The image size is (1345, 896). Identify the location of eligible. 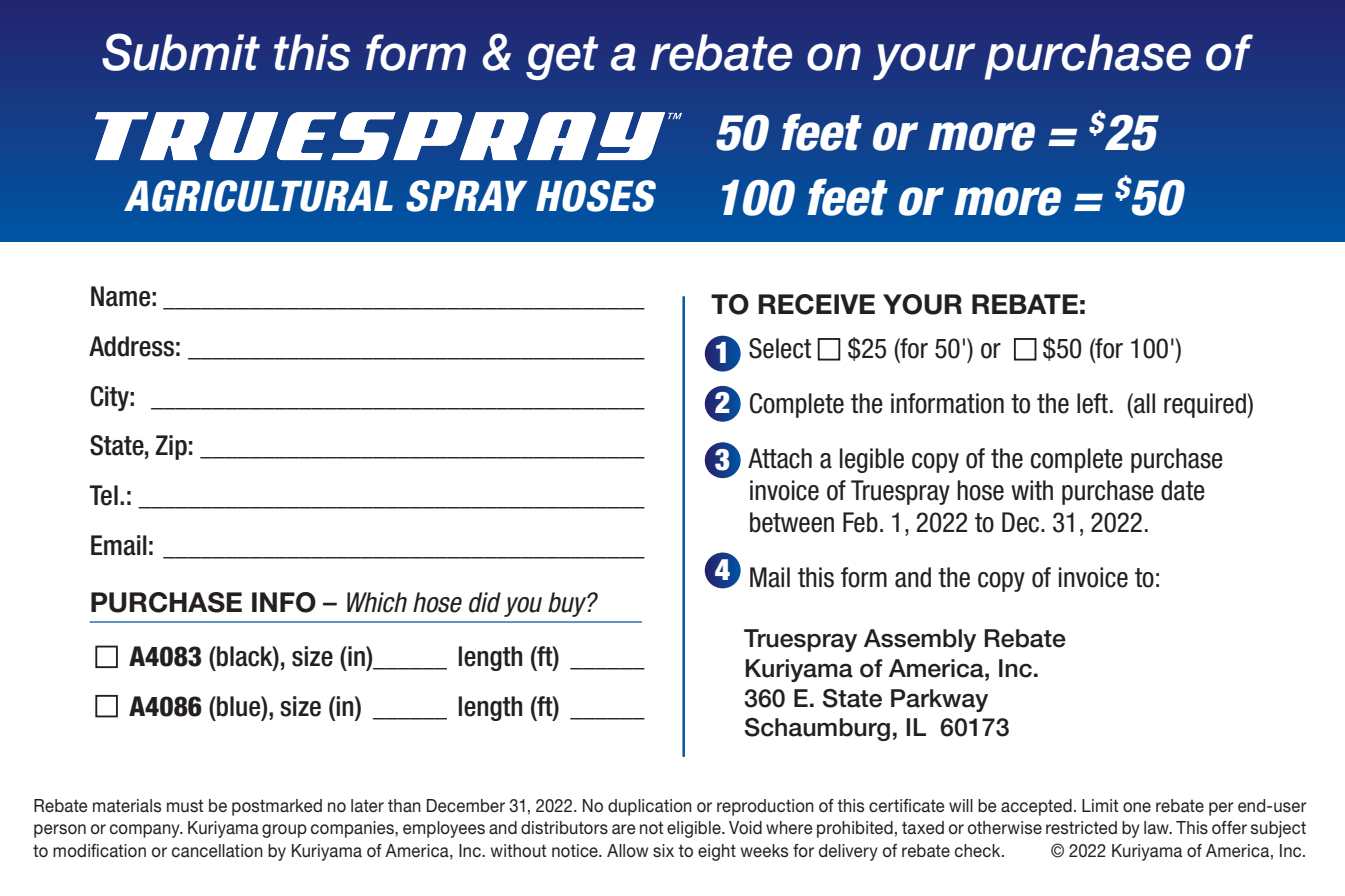
(695, 829).
